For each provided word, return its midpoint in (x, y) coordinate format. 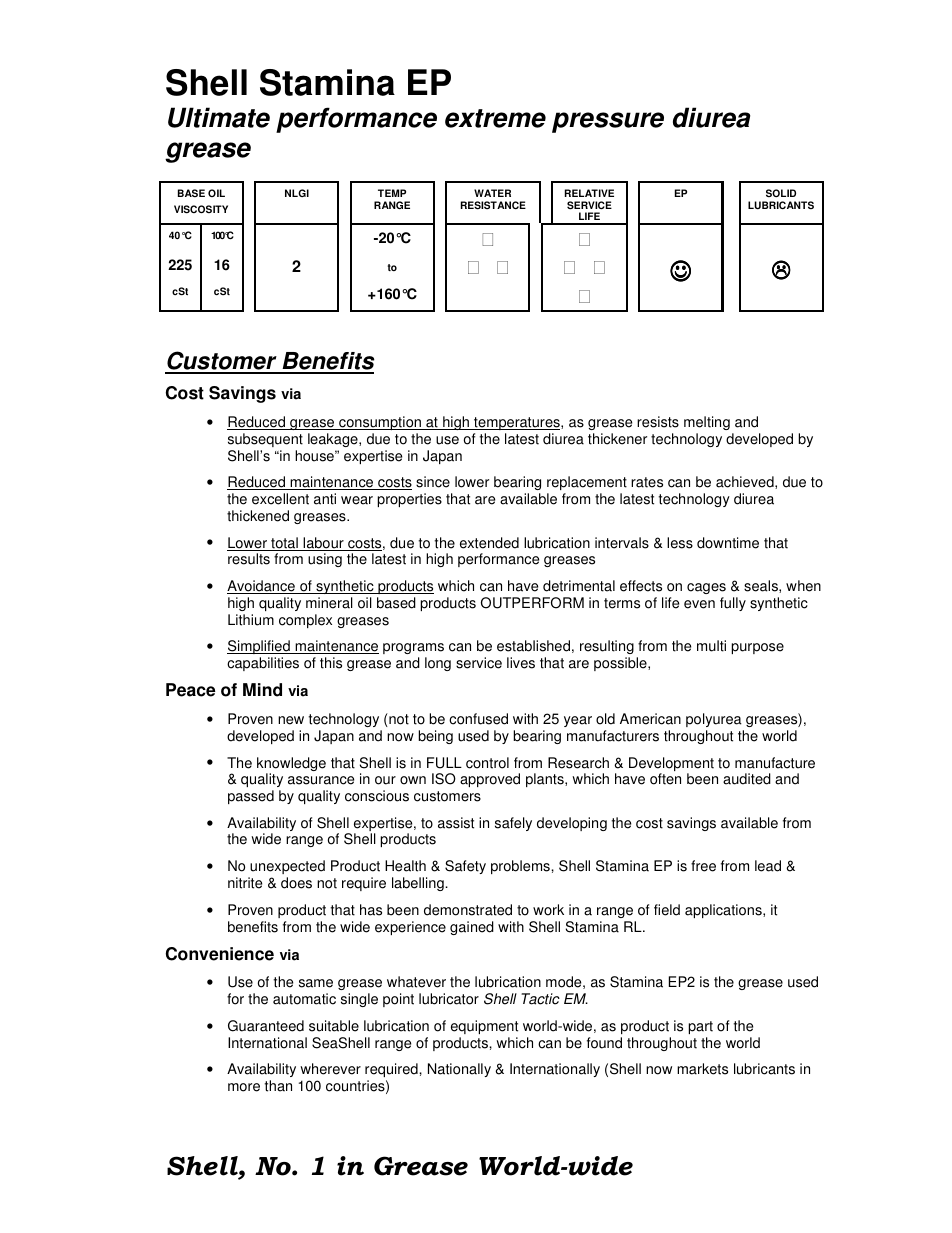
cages (706, 588)
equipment (484, 1027)
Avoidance (262, 587)
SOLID (781, 193)
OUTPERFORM (532, 603)
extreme (495, 118)
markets (702, 1069)
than (278, 1086)
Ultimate (219, 117)
